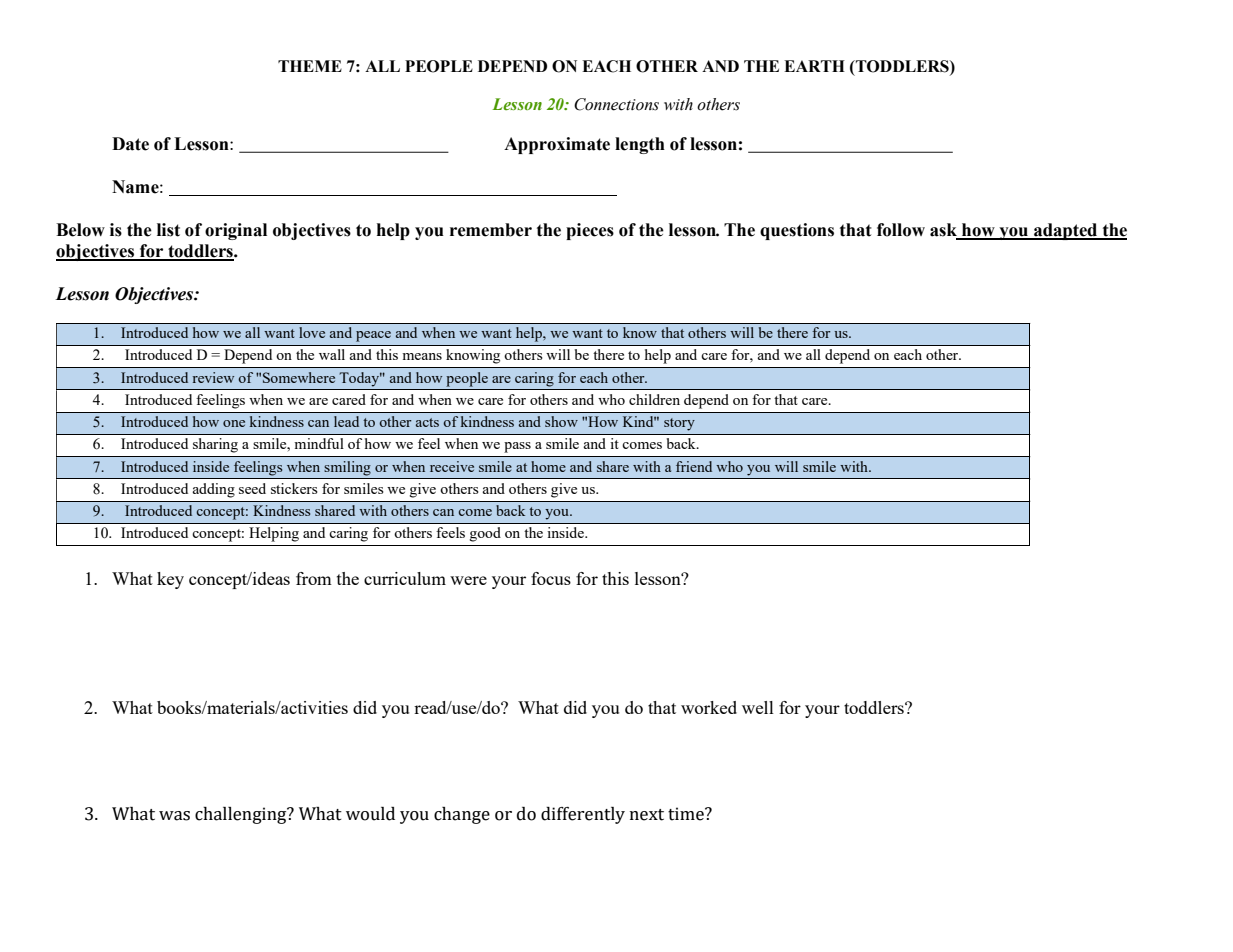  Describe the element at coordinates (814, 66) in the screenshot. I see `EARTH` at that location.
